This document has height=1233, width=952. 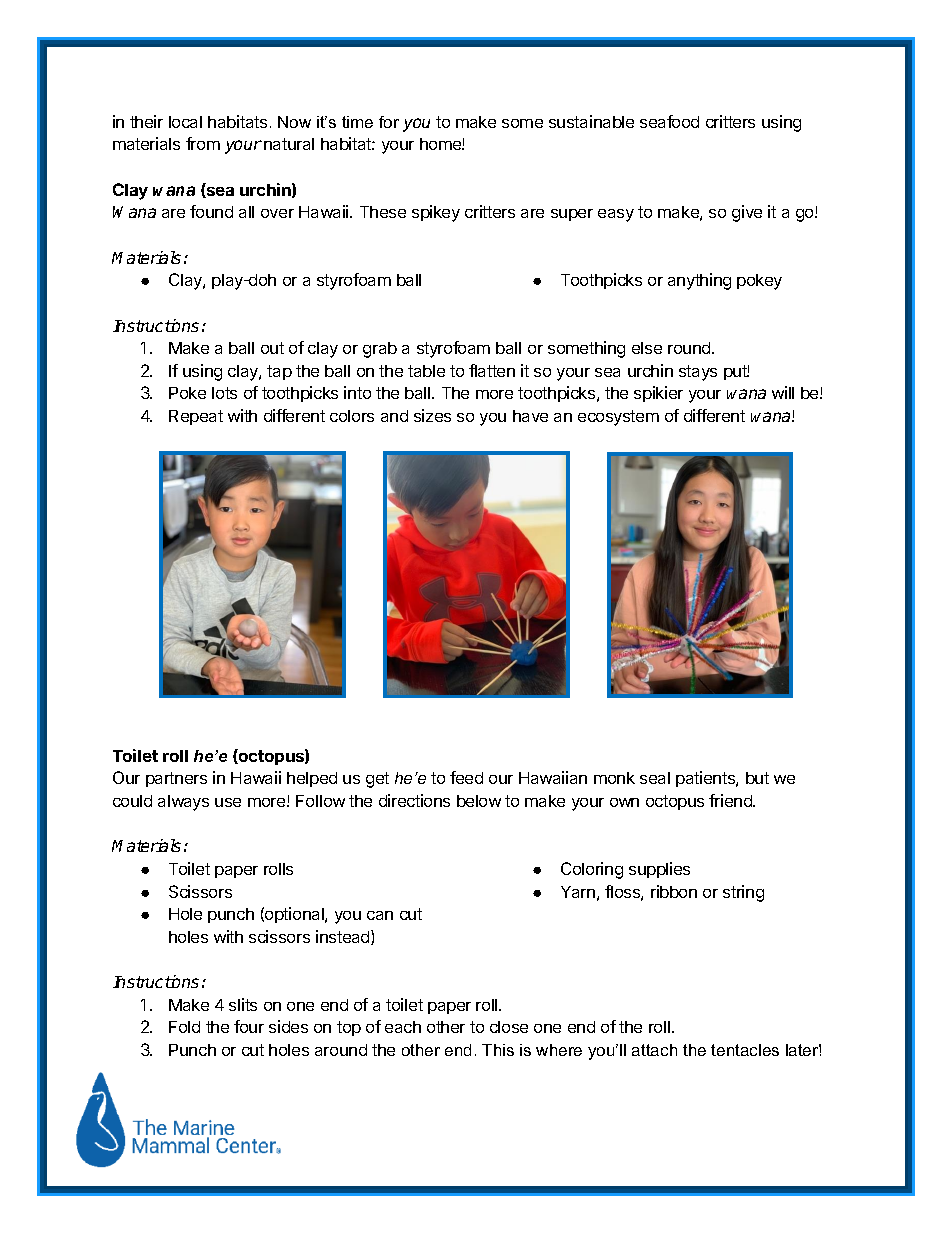 I want to click on seafood, so click(x=669, y=121).
